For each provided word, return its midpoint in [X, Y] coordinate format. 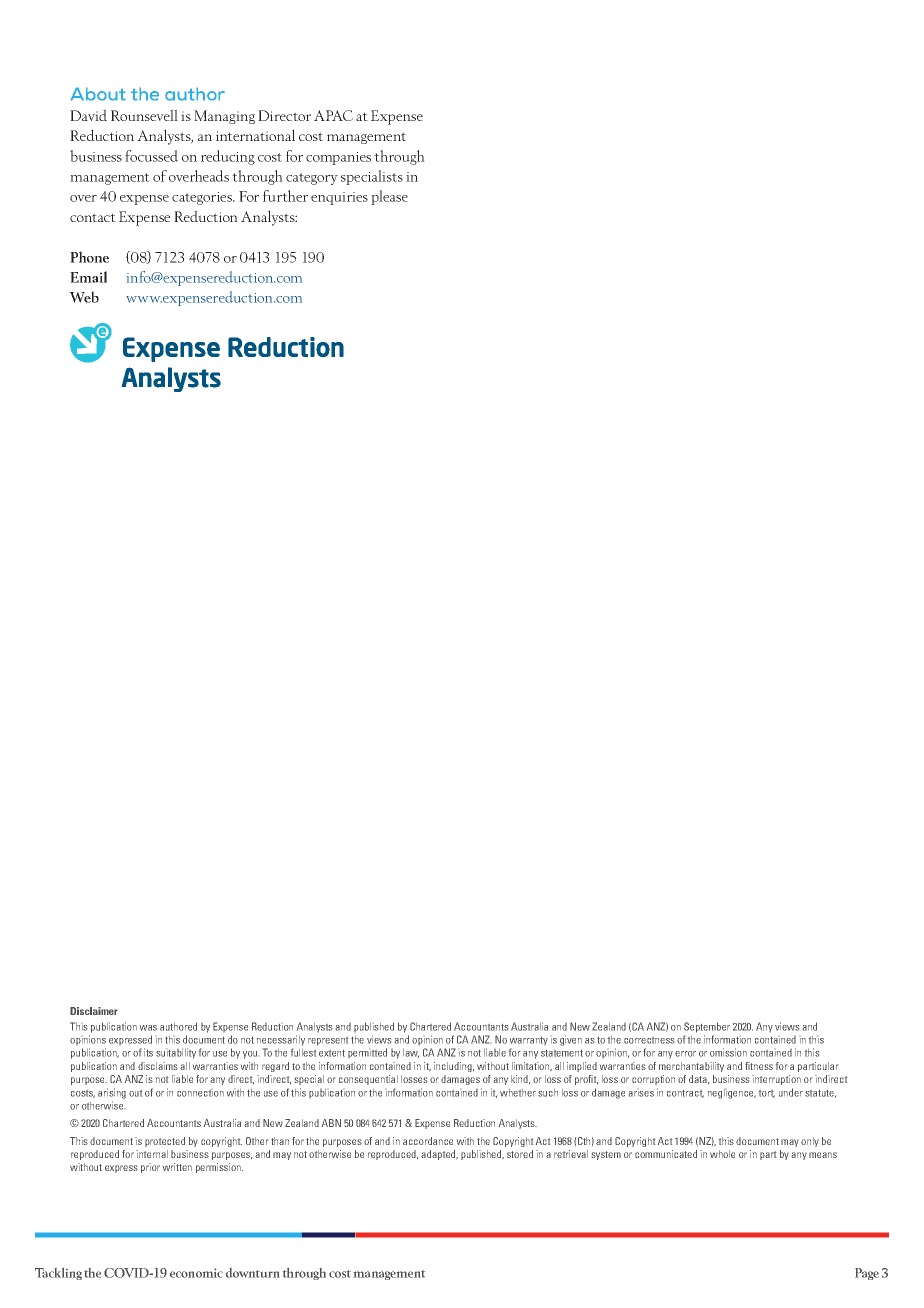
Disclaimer [94, 1011]
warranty [529, 1041]
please [389, 197]
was [148, 1028]
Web [84, 297]
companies [338, 158]
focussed [151, 156]
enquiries [339, 198]
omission [728, 1052]
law [411, 1053]
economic [196, 1273]
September [707, 1027]
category [312, 179]
